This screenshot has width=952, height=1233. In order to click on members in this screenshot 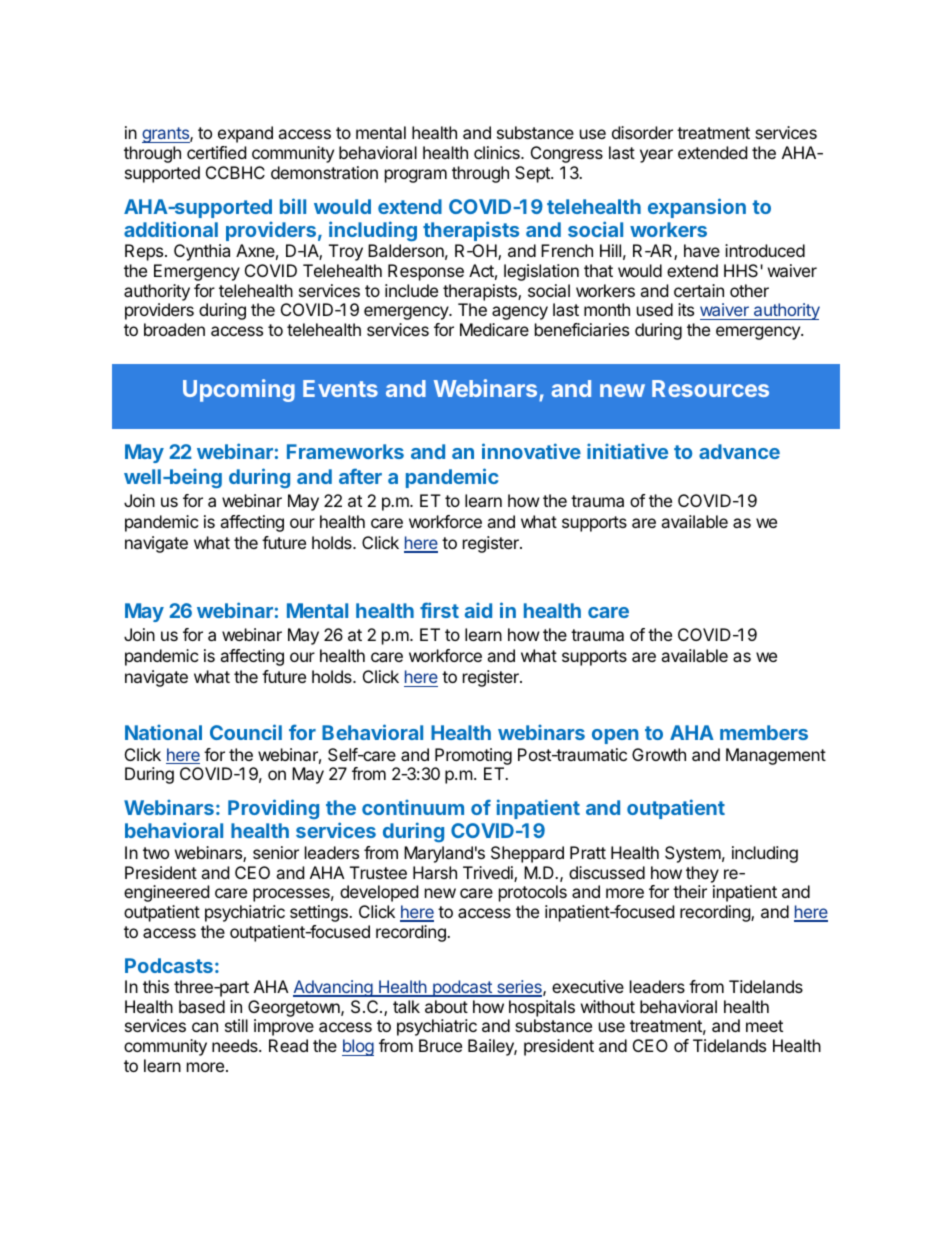, I will do `click(764, 732)`.
